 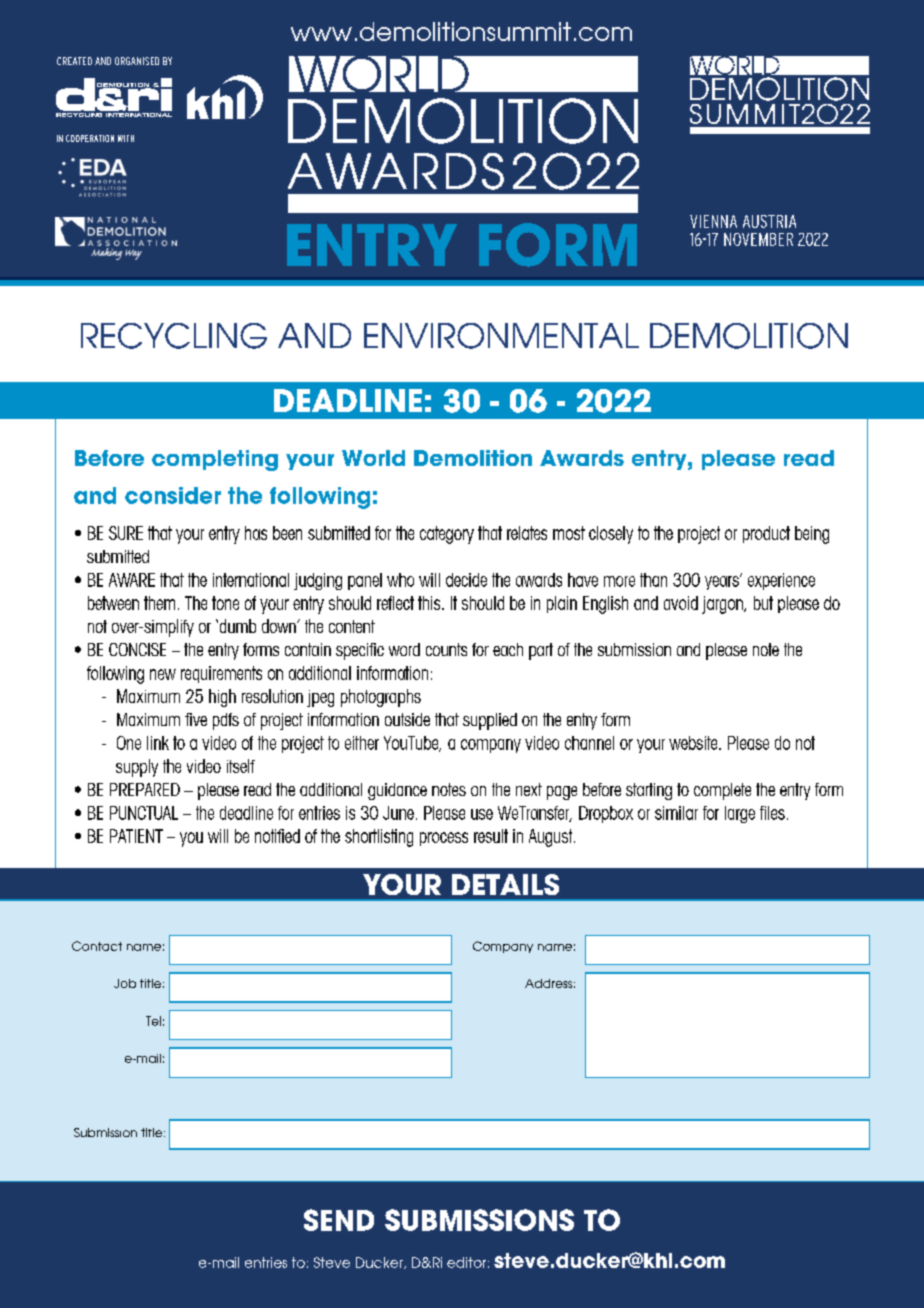 What do you see at coordinates (505, 884) in the image?
I see `DETAILS` at bounding box center [505, 884].
